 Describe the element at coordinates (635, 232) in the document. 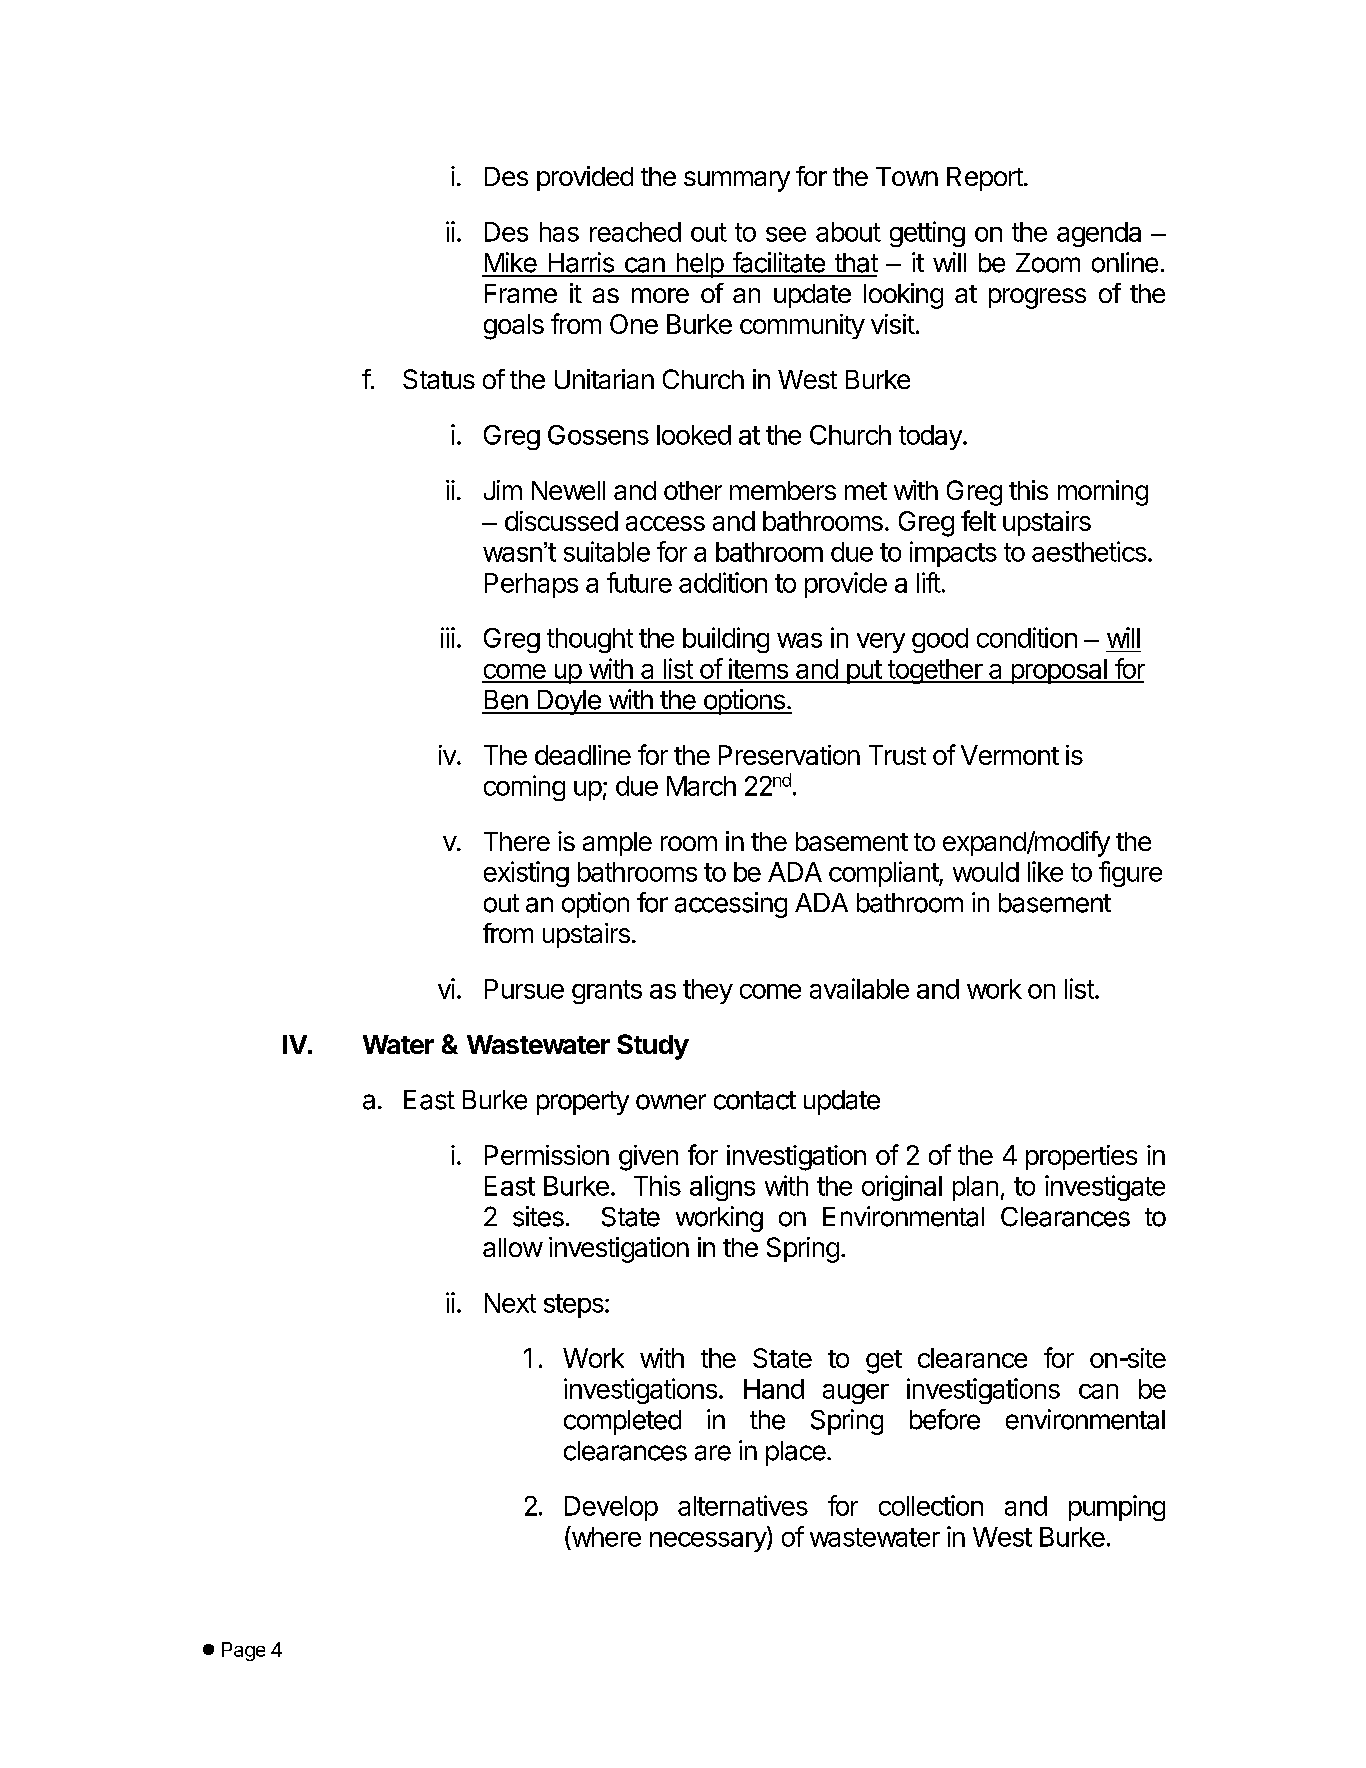

I see `reached` at that location.
